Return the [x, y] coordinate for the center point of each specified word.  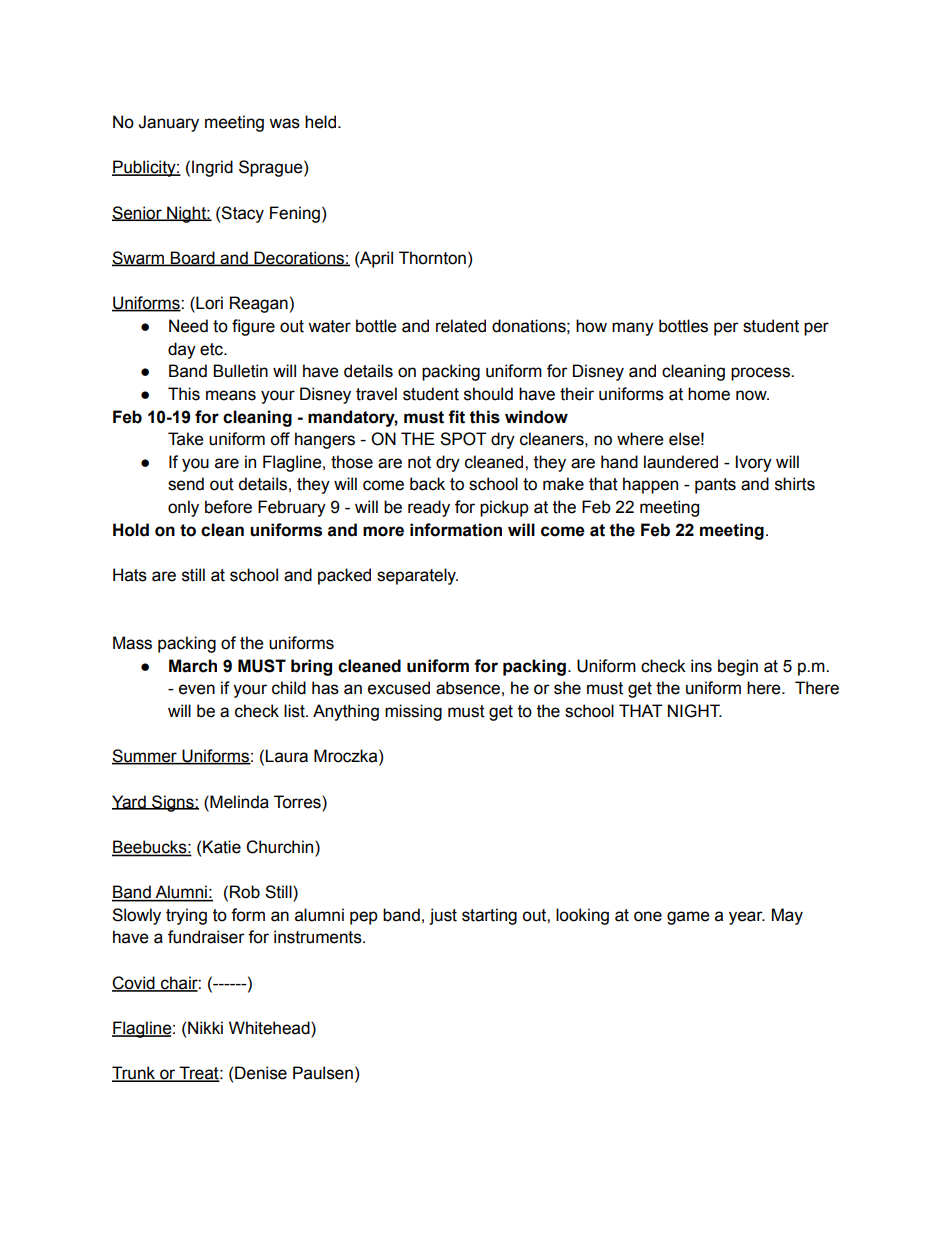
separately [417, 576]
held [320, 122]
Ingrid [212, 168]
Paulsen [323, 1073]
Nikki [205, 1027]
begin [738, 667]
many [633, 329]
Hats [130, 575]
